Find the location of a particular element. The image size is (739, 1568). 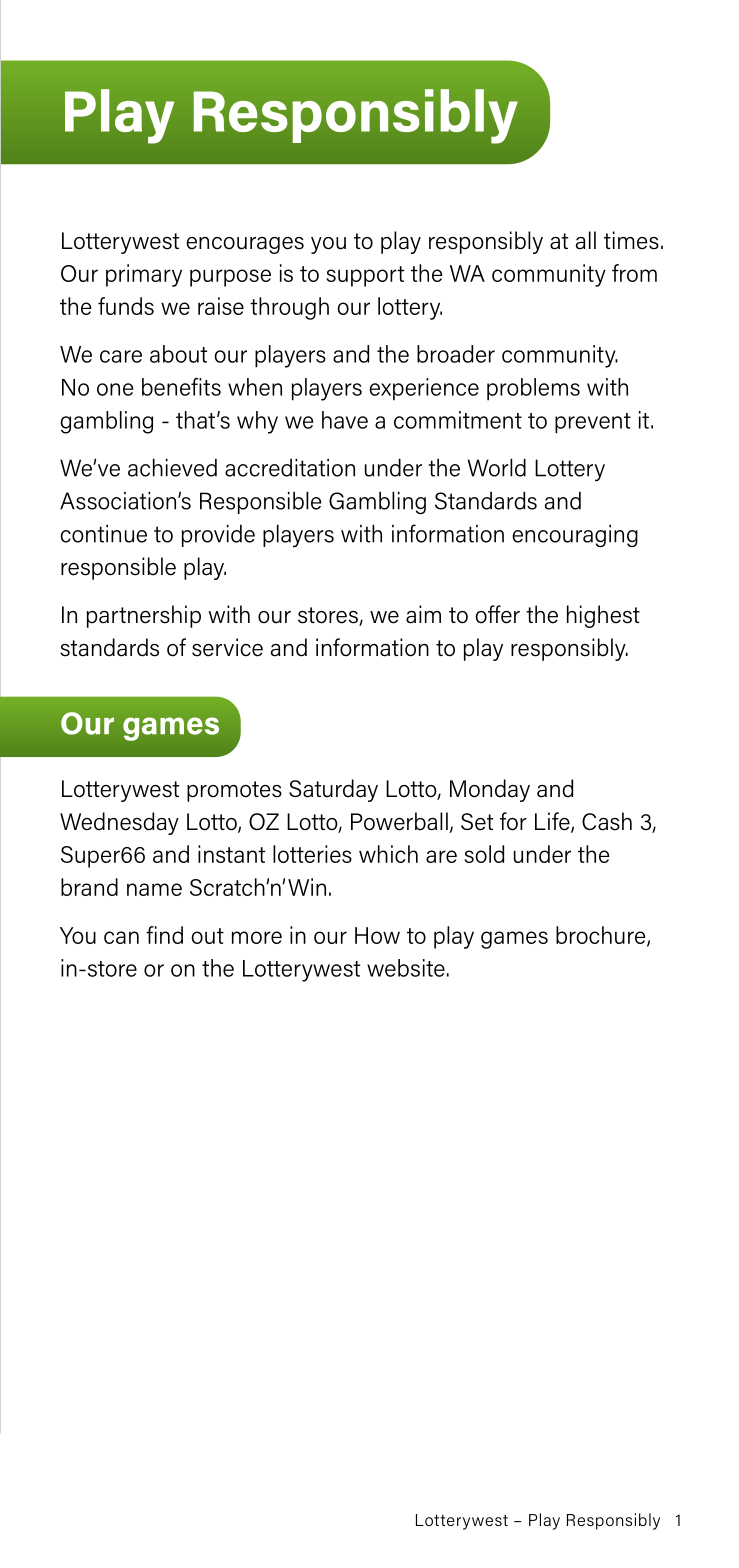

partnership is located at coordinates (144, 616).
